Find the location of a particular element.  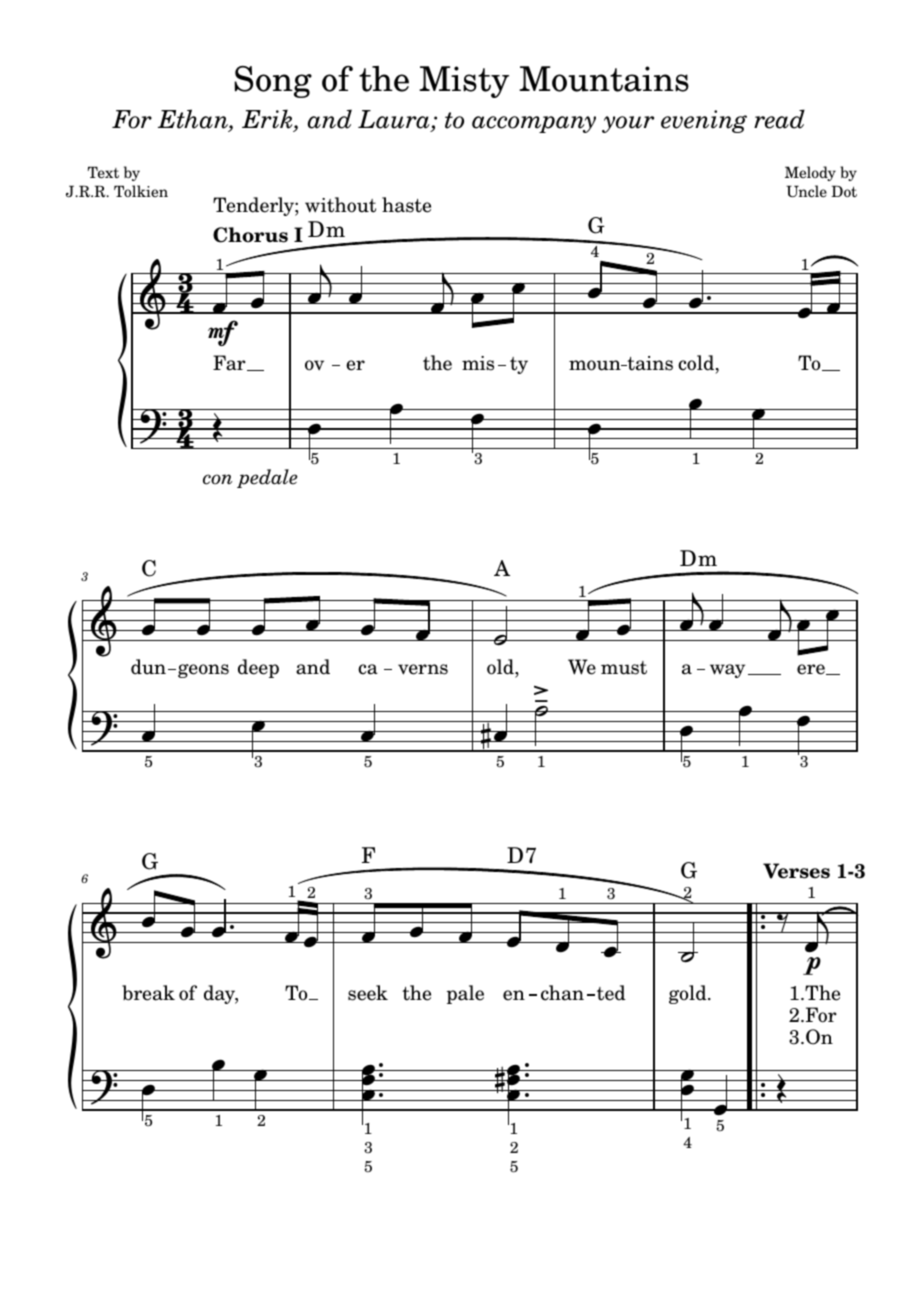

pale is located at coordinates (465, 994).
